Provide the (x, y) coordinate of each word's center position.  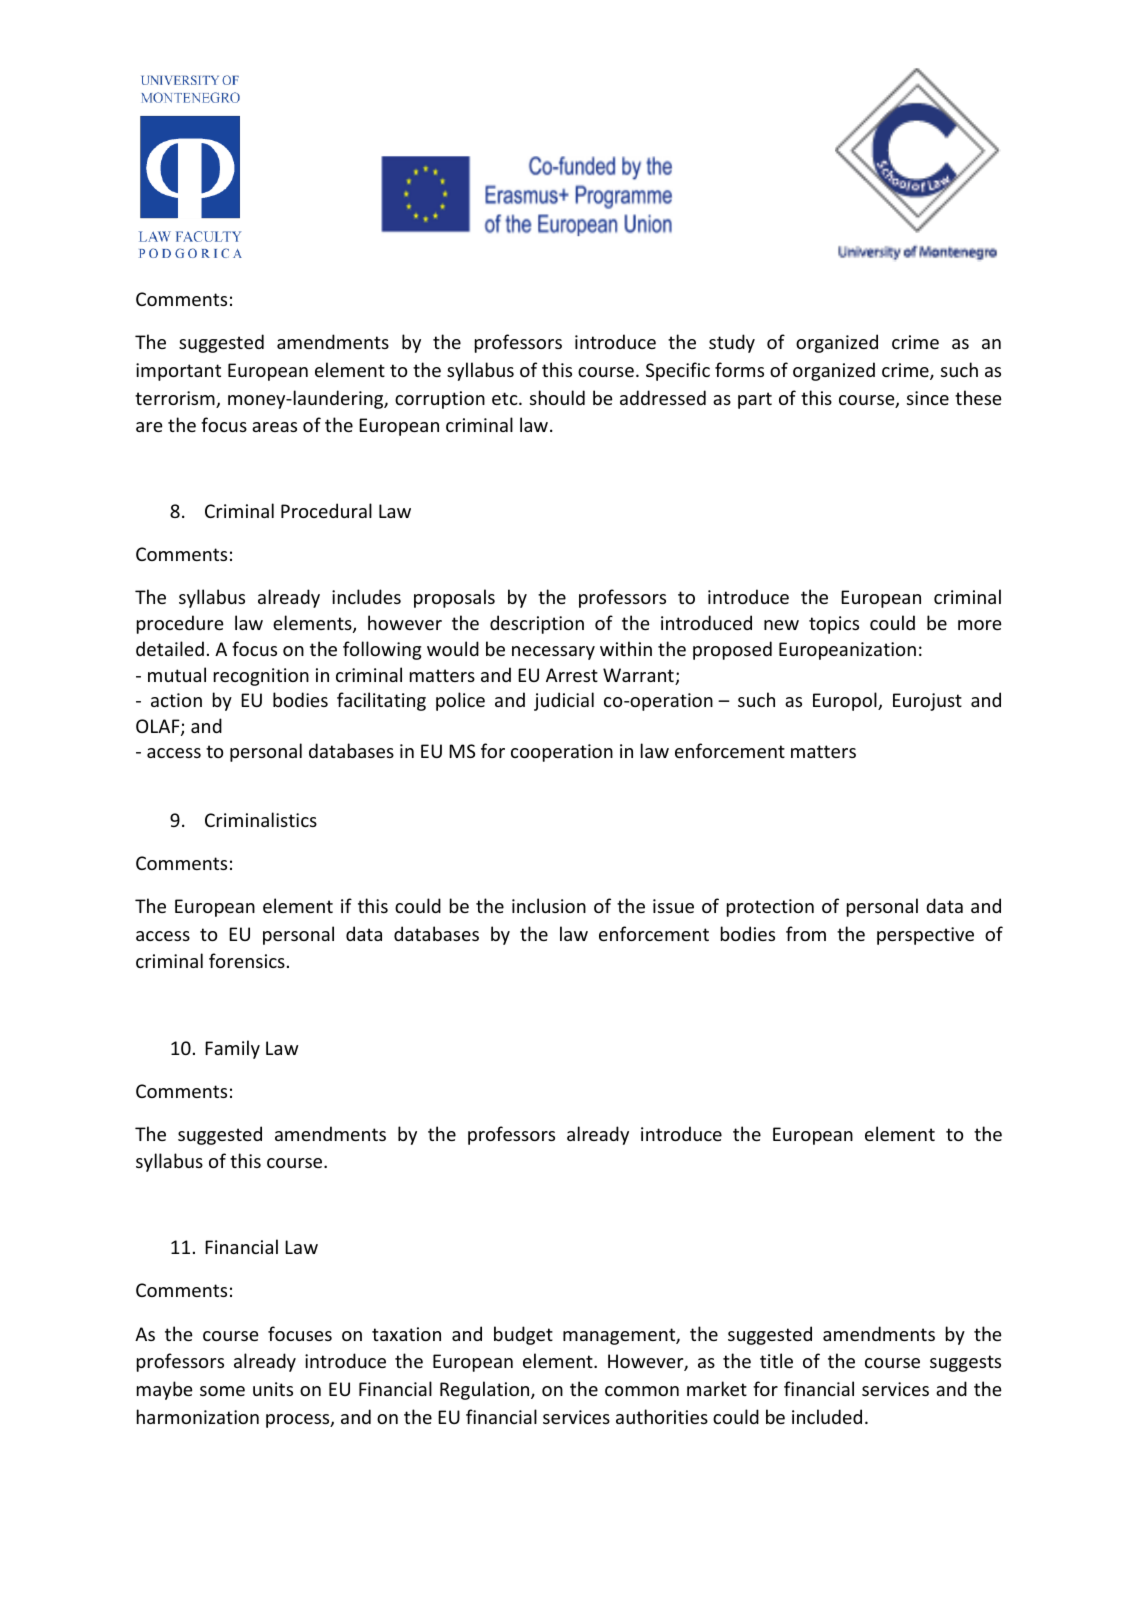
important (178, 372)
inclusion (549, 905)
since (928, 398)
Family (232, 1049)
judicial (564, 701)
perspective (925, 936)
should (557, 397)
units (273, 1389)
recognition (261, 677)
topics (834, 625)
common (642, 1391)
